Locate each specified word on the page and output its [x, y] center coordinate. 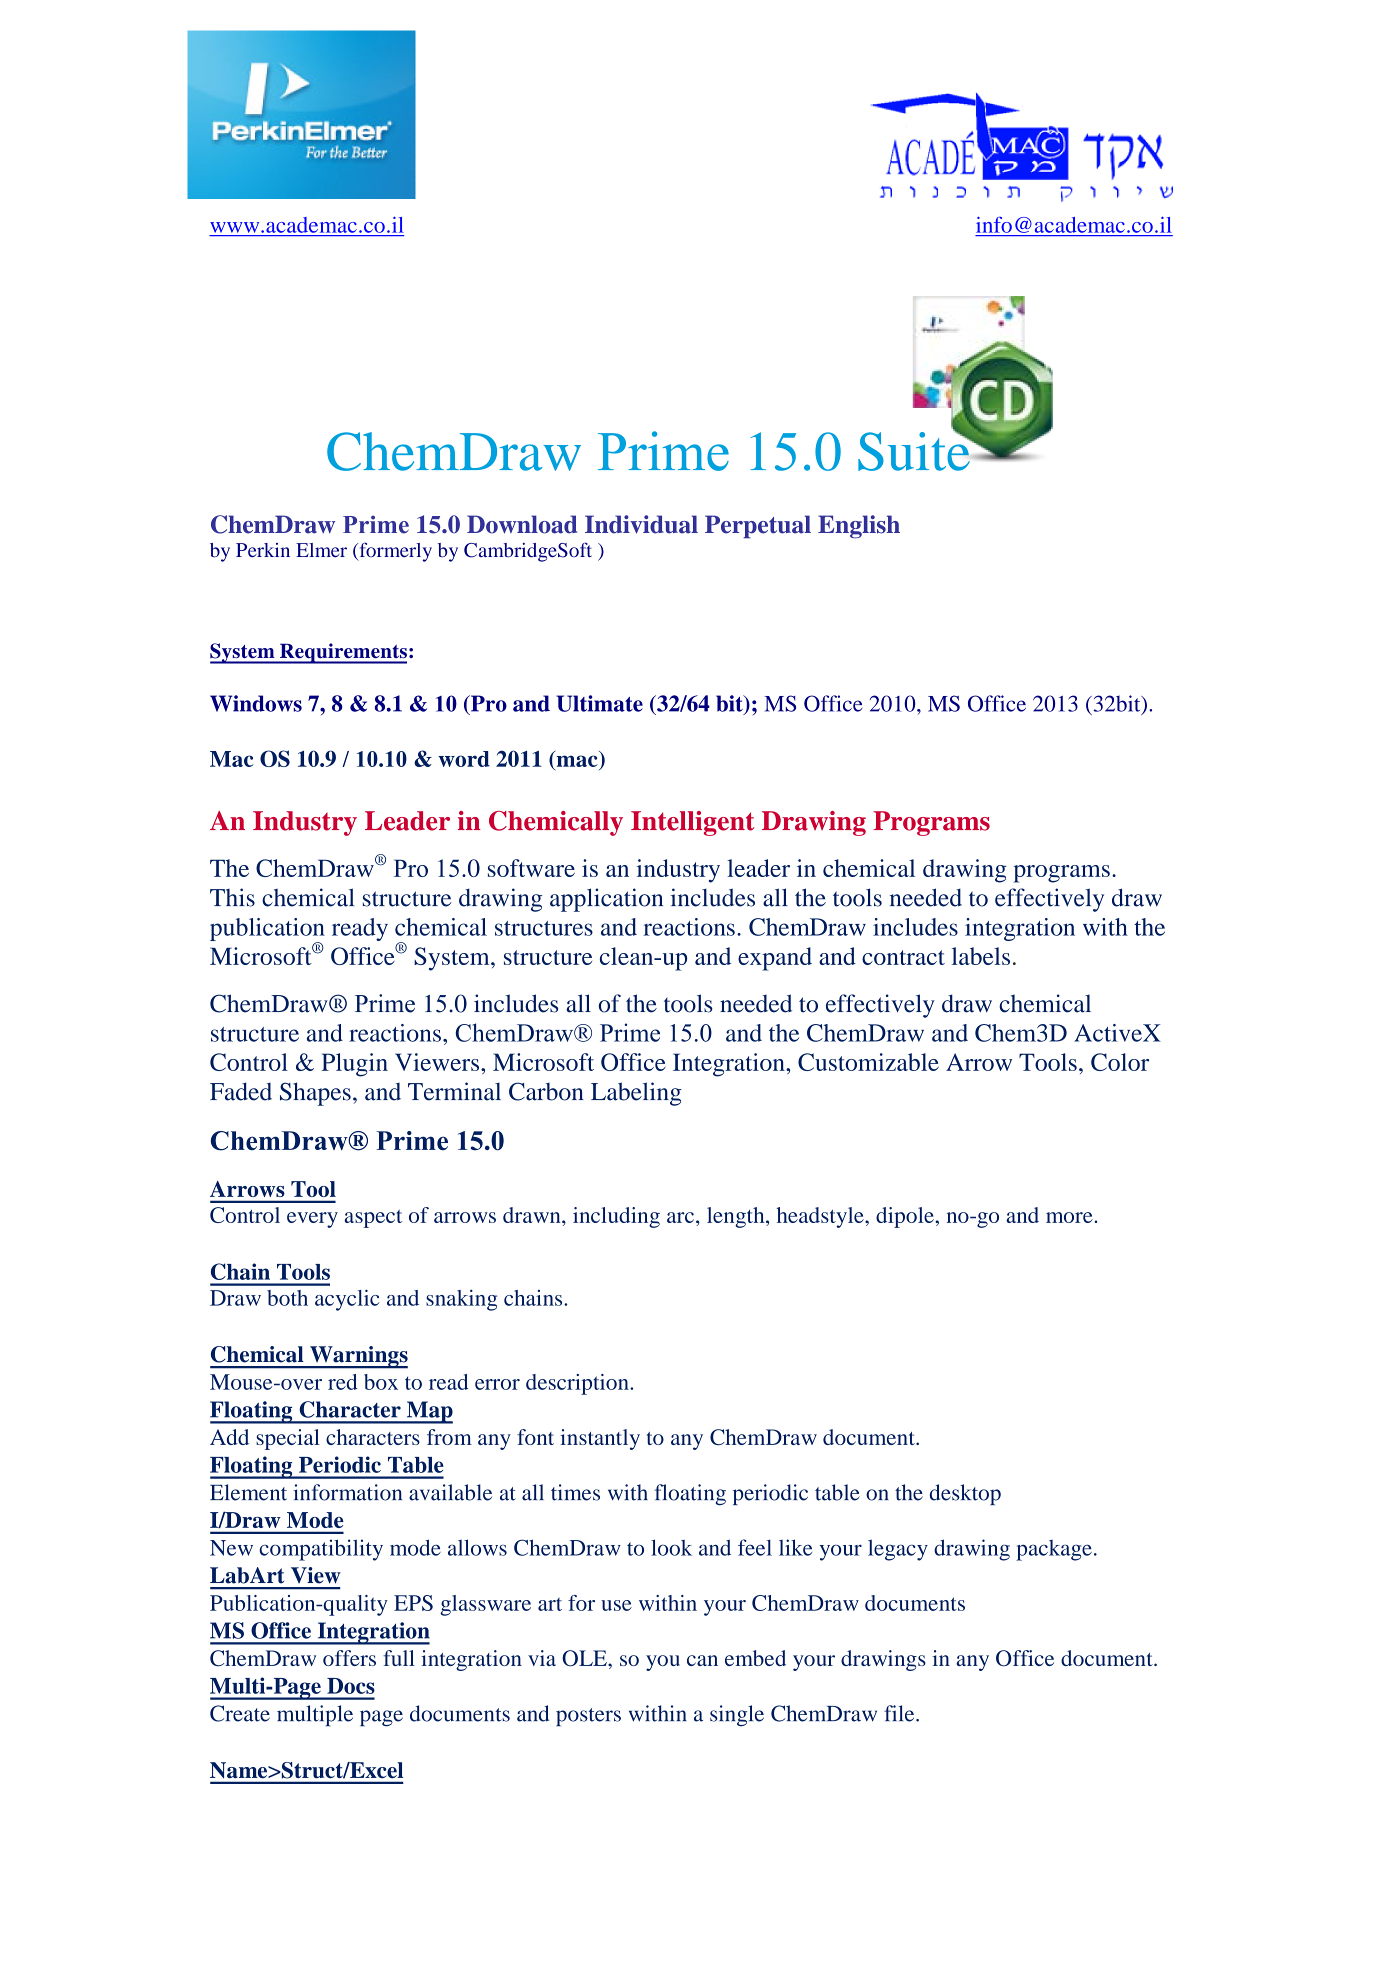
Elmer [321, 550]
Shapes [315, 1094]
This [232, 897]
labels [981, 956]
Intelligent [693, 823]
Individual [641, 524]
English [859, 527]
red [343, 1382]
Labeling [636, 1094]
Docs [351, 1686]
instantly [600, 1439]
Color [1120, 1062]
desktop [965, 1494]
